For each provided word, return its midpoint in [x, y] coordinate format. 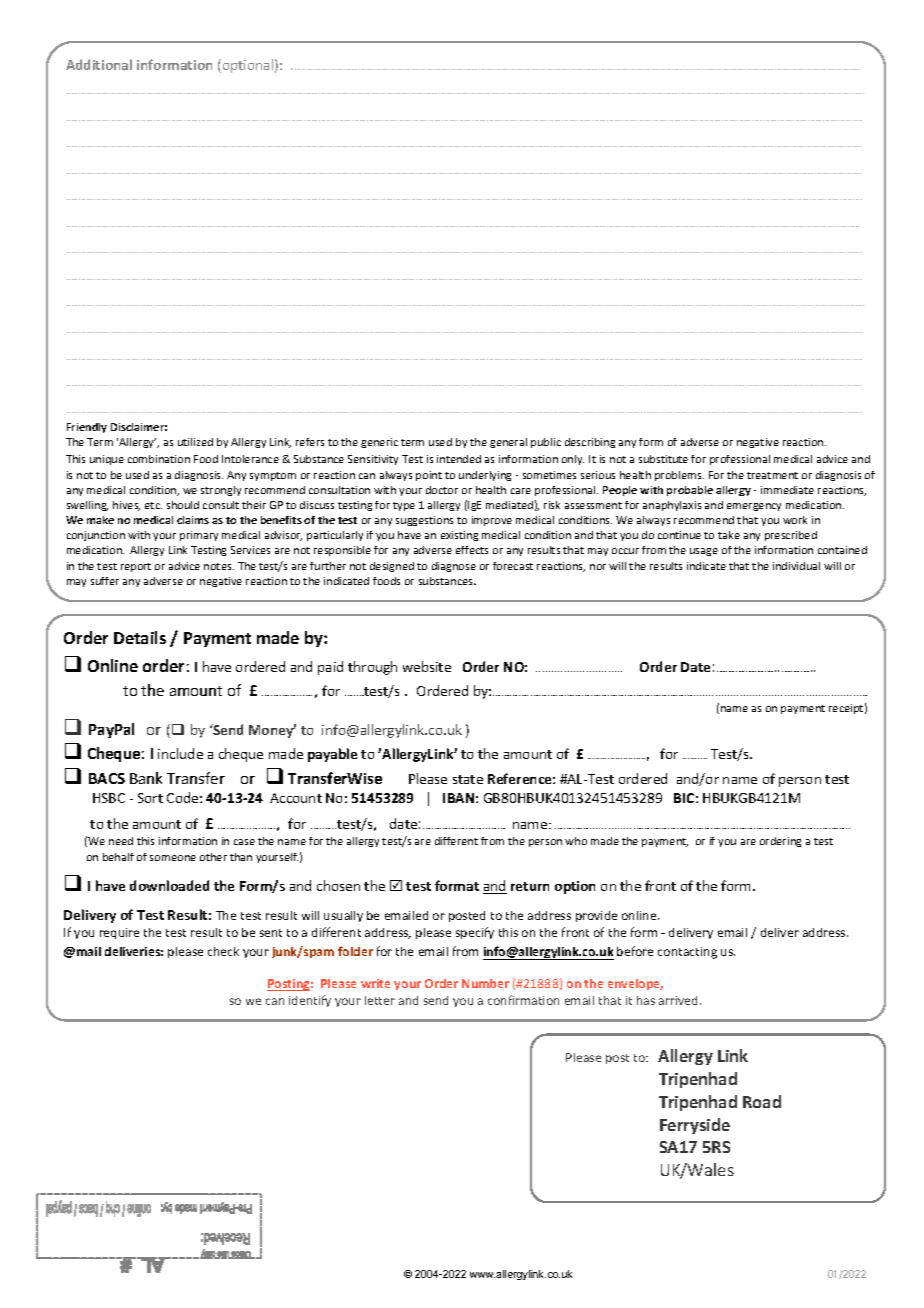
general [508, 443]
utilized [195, 442]
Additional [99, 64]
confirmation [523, 1000]
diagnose [454, 567]
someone [173, 858]
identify [310, 1001]
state [468, 779]
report [136, 567]
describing [590, 443]
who [576, 841]
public [546, 443]
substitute [663, 459]
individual [796, 566]
